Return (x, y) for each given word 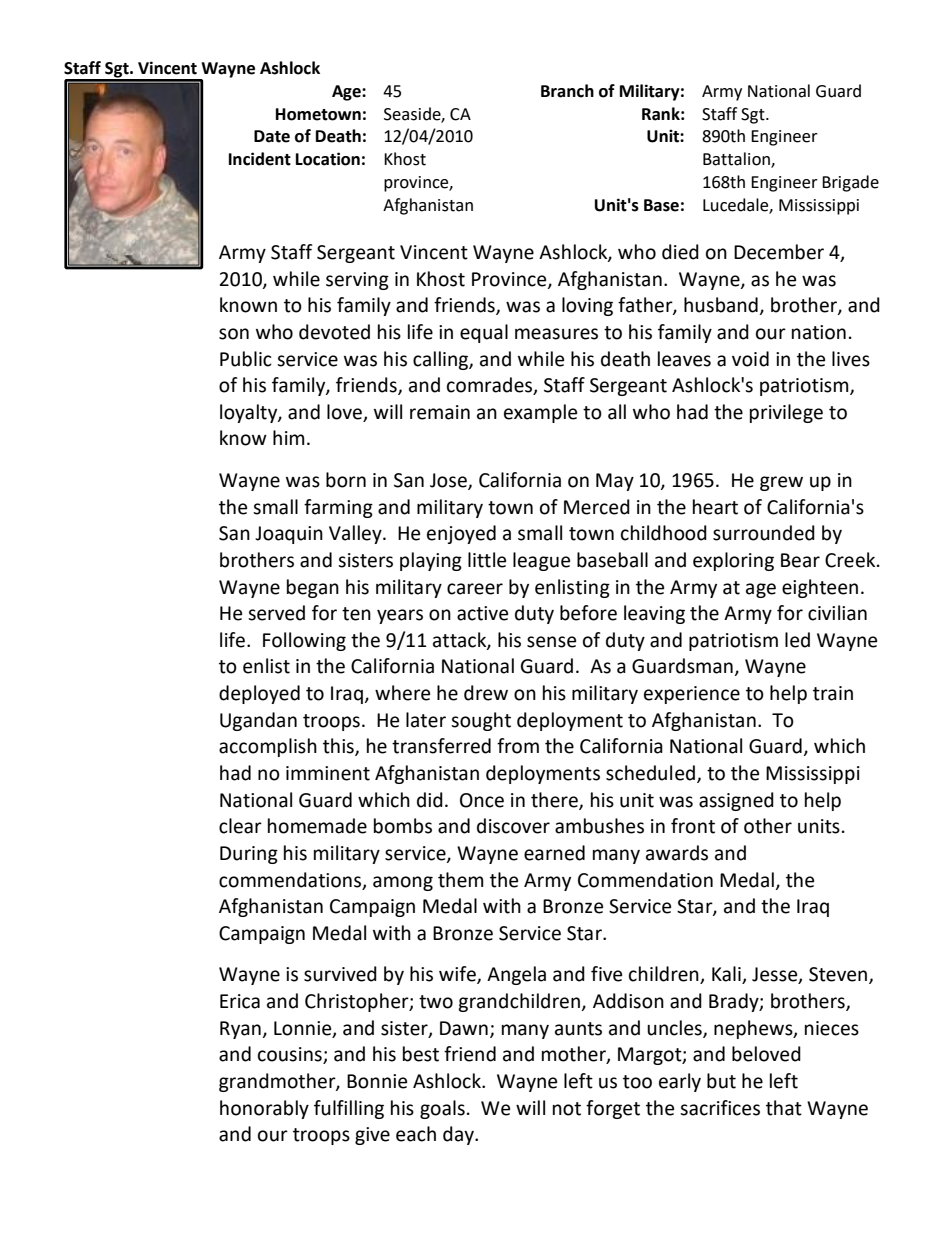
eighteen (820, 588)
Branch (567, 91)
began (313, 588)
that (784, 1108)
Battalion (737, 160)
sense (551, 642)
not (567, 1109)
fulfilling (349, 1109)
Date (272, 136)
